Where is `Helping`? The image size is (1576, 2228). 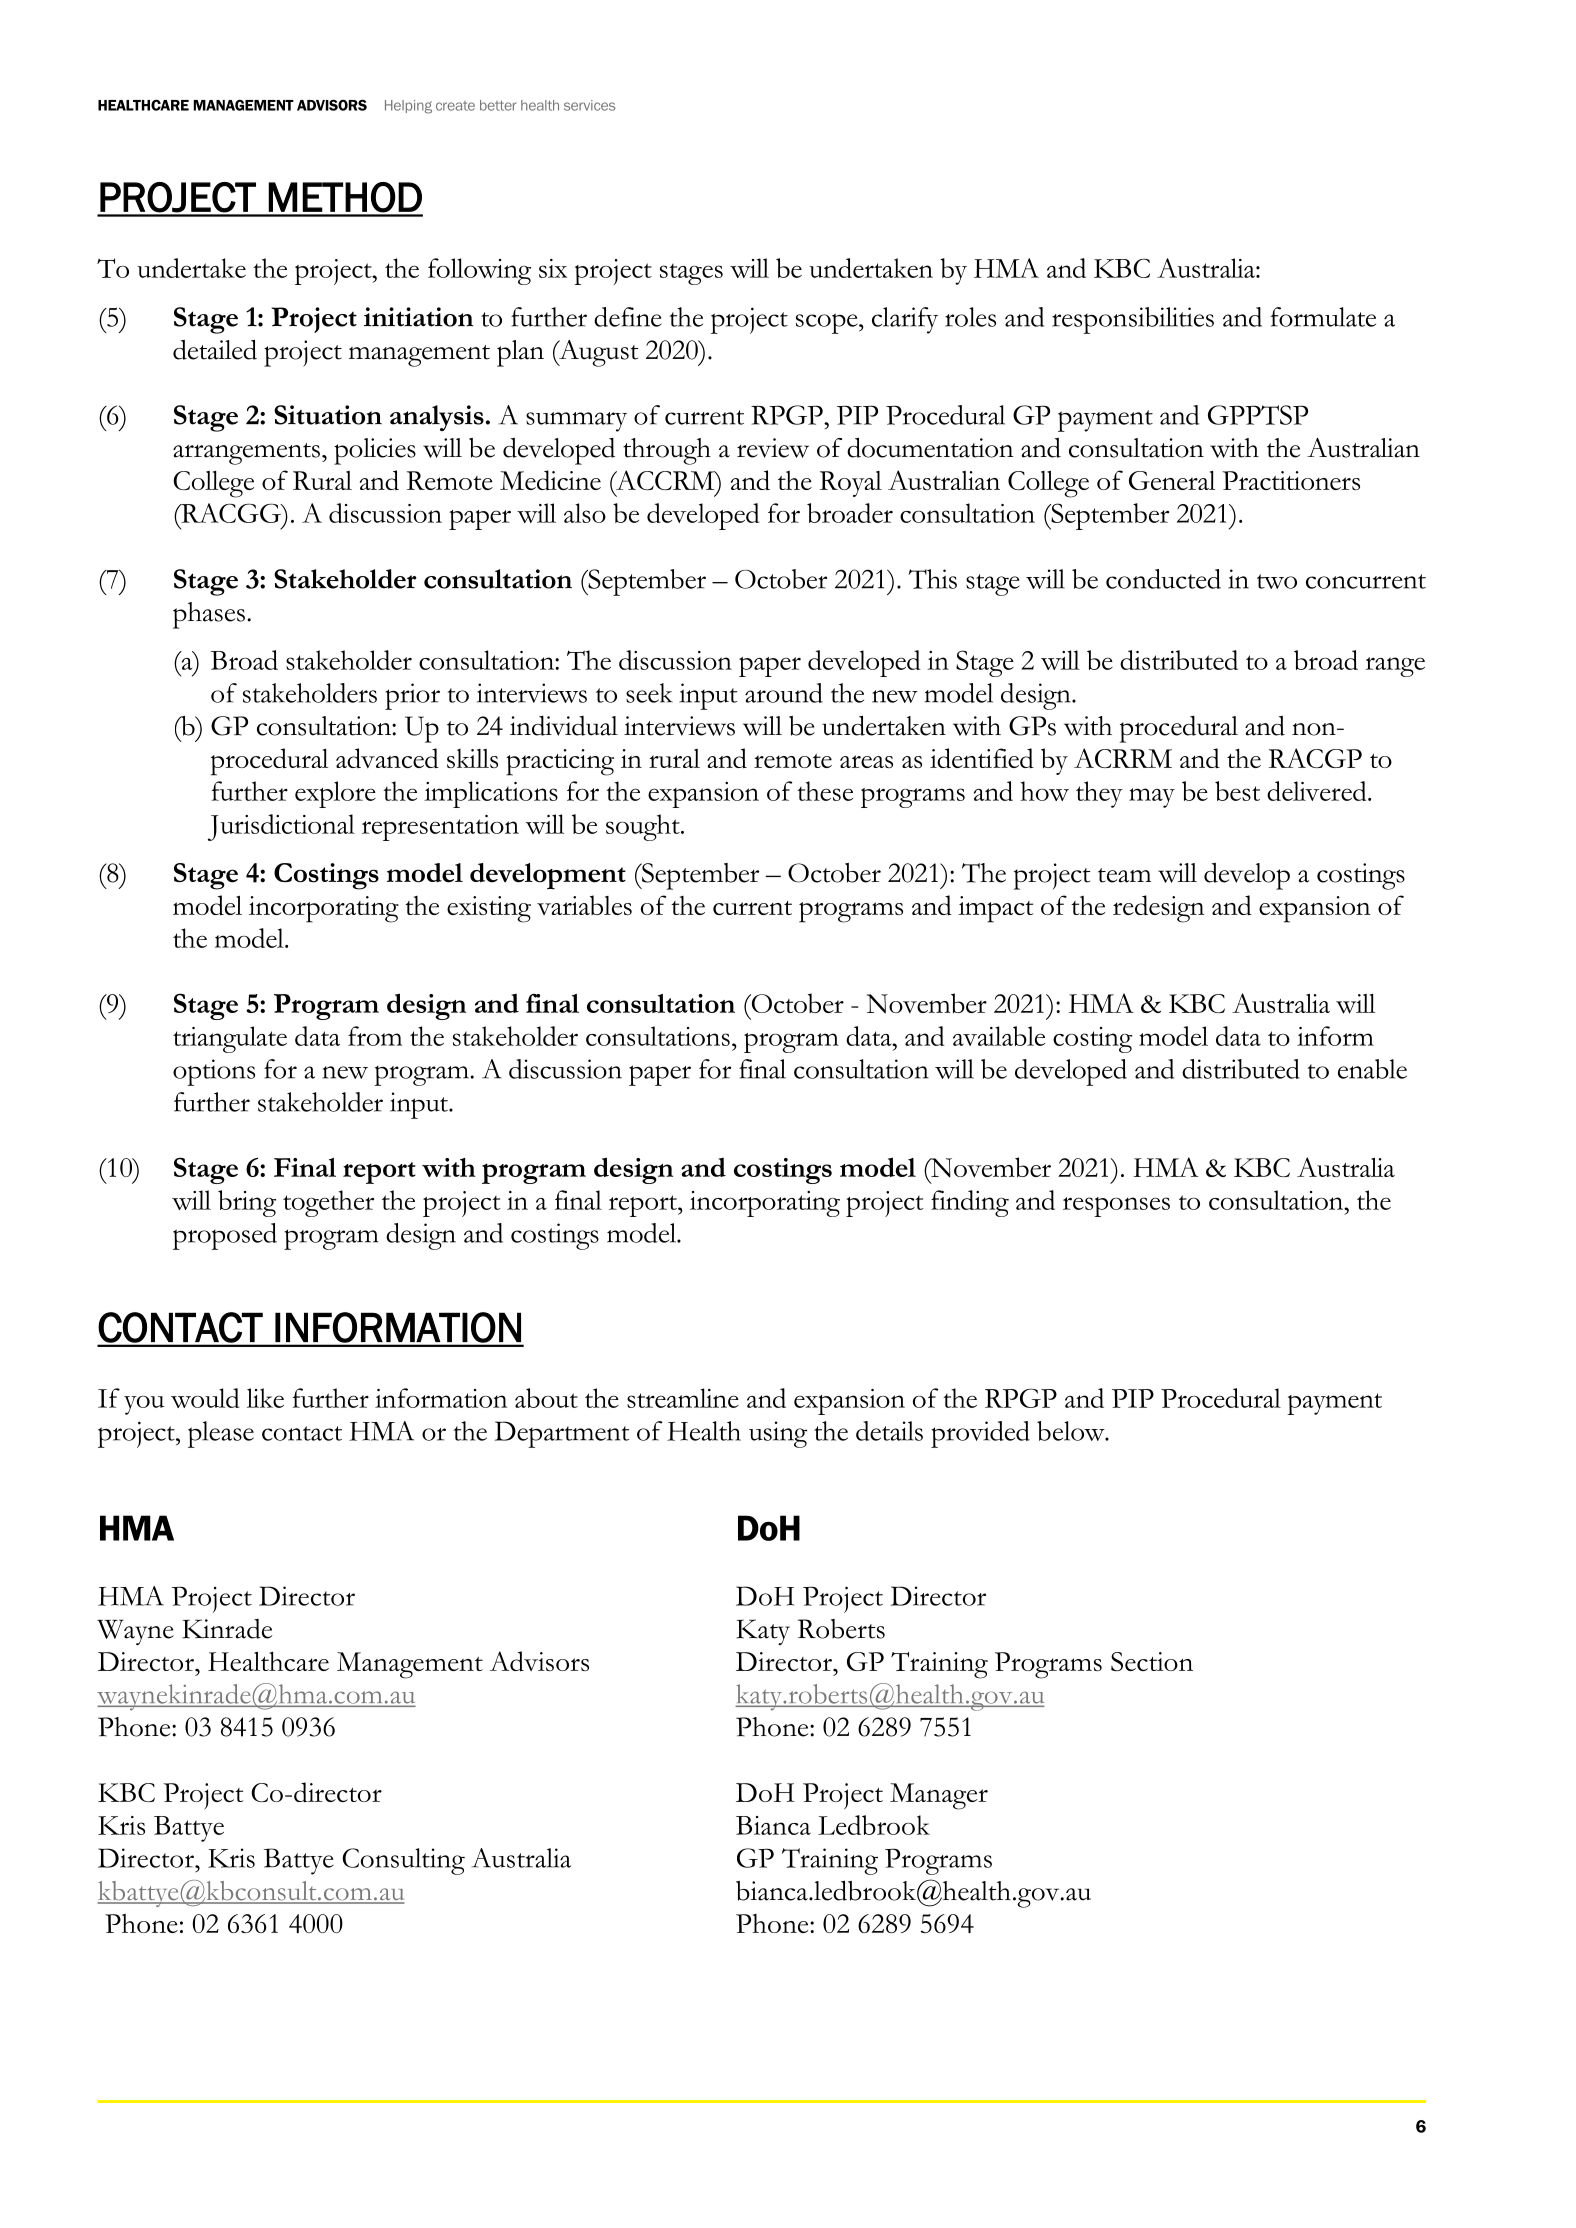
Helping is located at coordinates (408, 107).
